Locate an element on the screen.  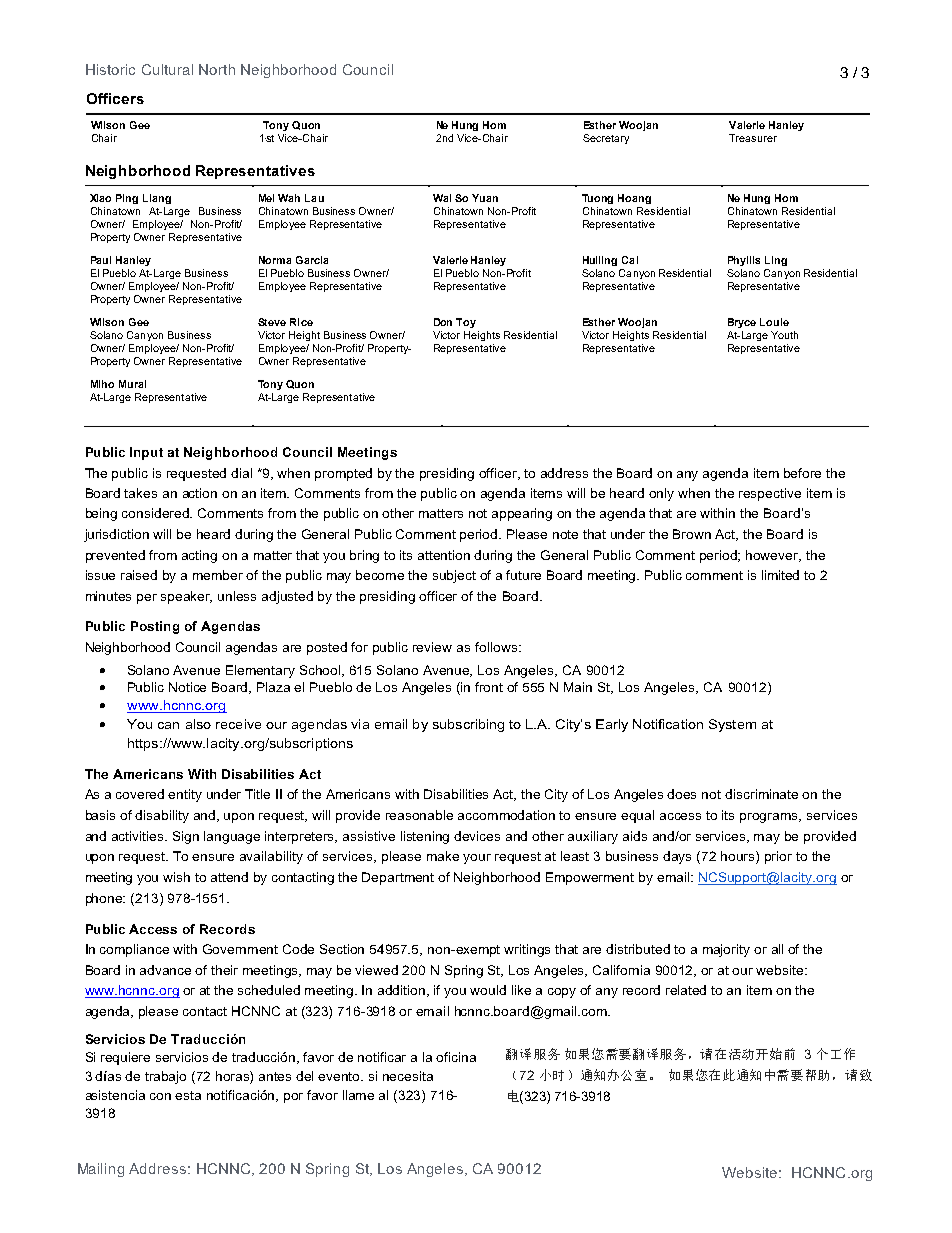
System is located at coordinates (732, 725).
